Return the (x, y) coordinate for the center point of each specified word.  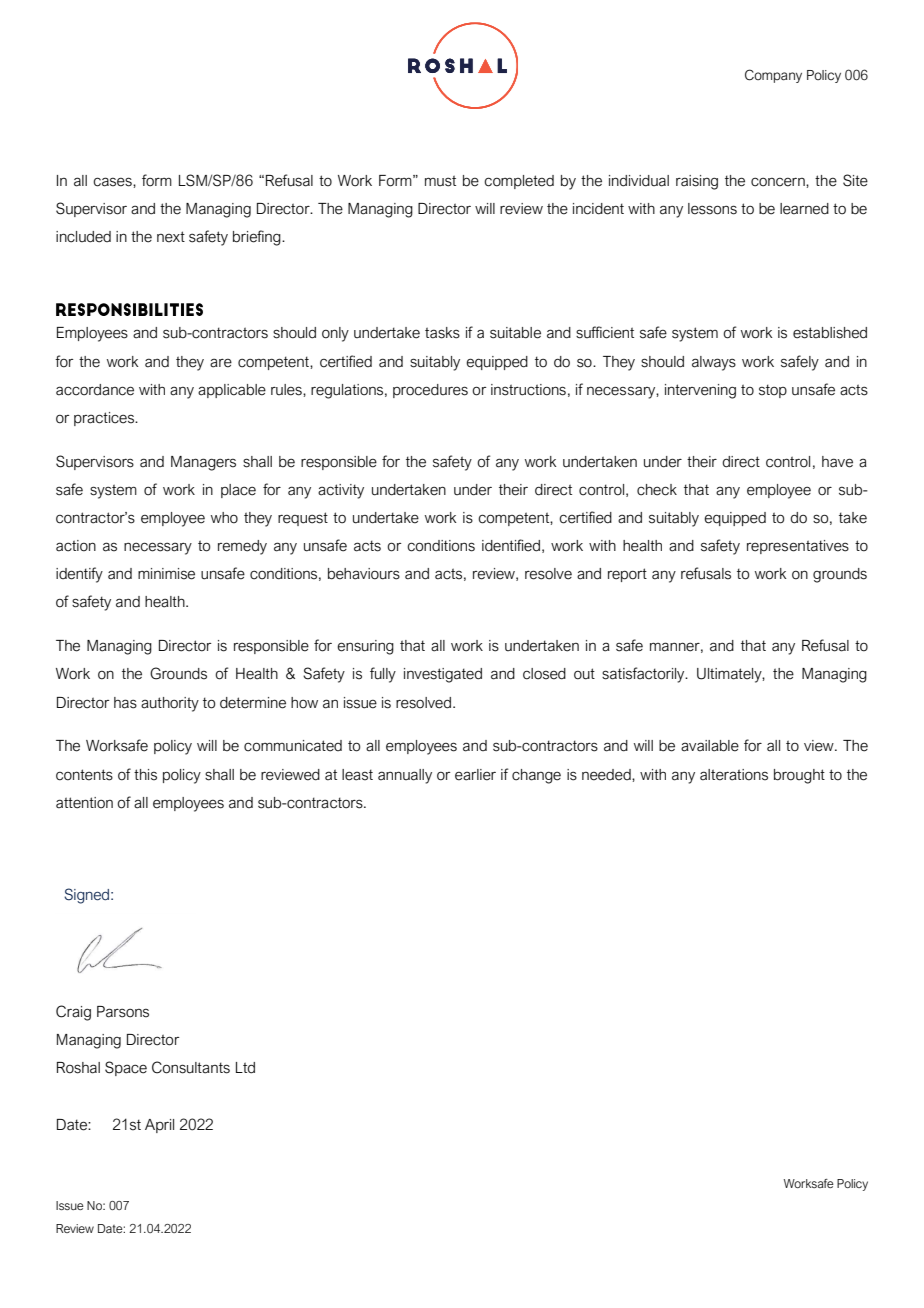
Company (773, 76)
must (440, 181)
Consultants (191, 1067)
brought (799, 776)
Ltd (245, 1068)
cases (113, 182)
